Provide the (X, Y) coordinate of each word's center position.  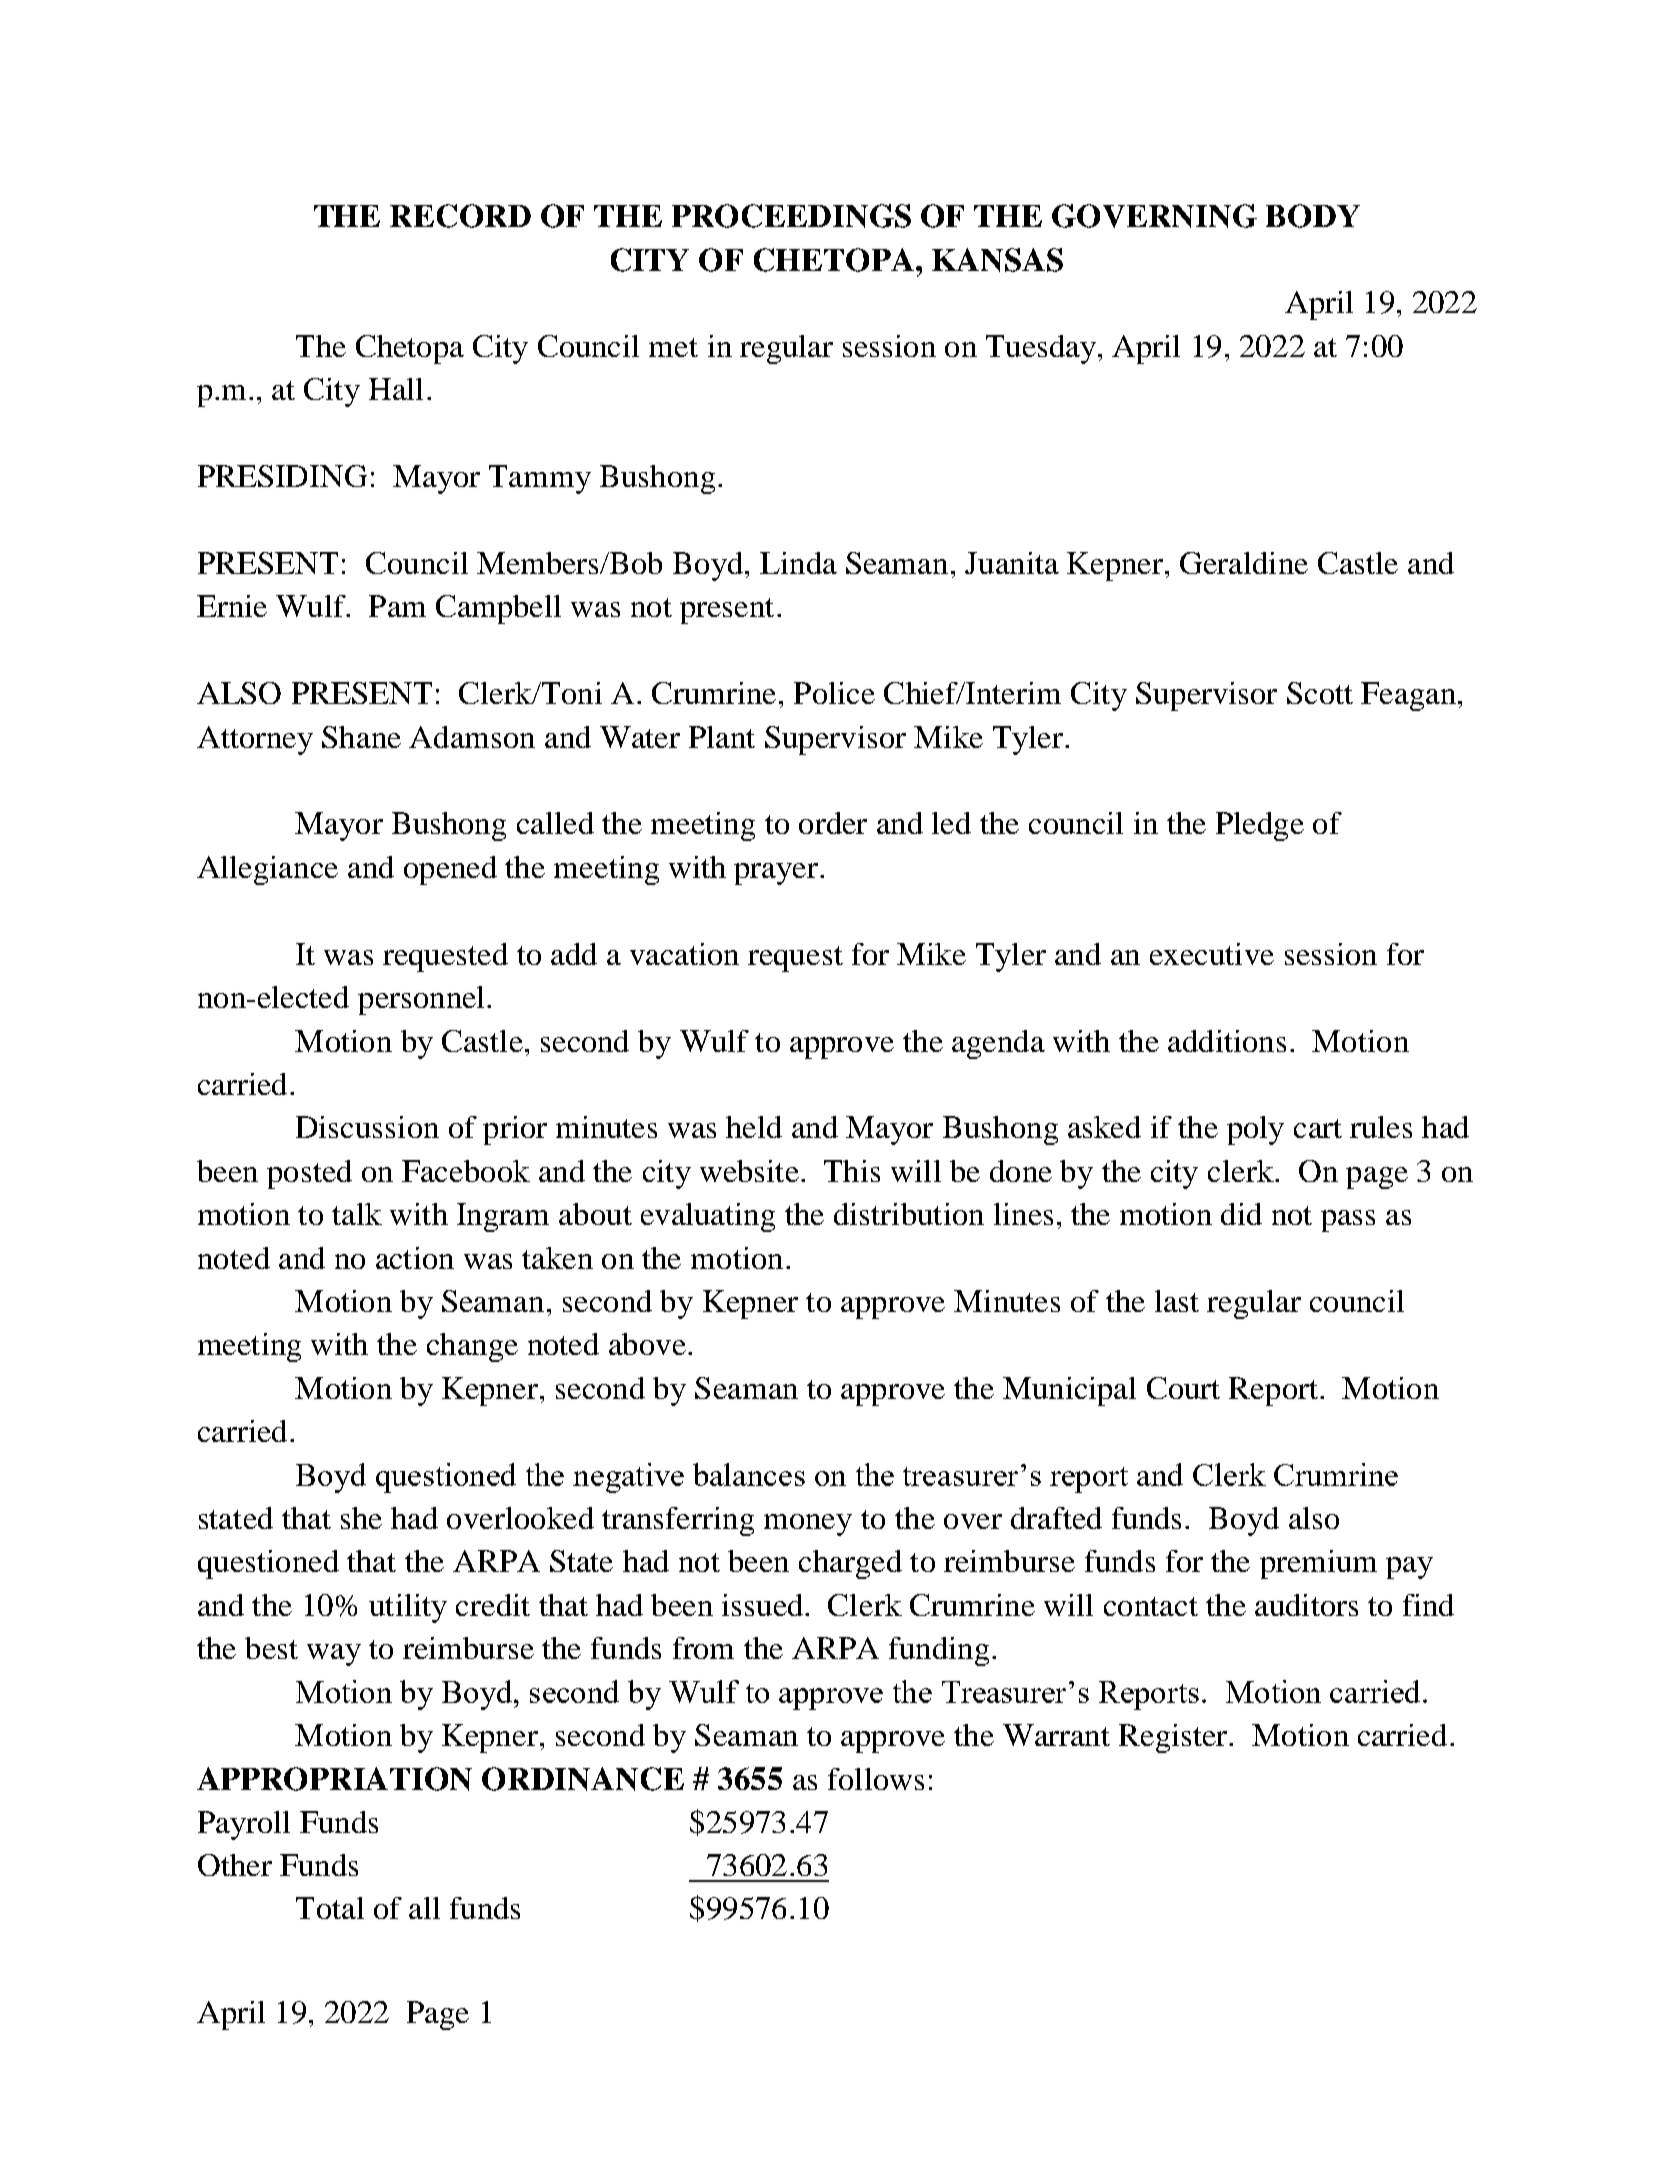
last (1177, 1301)
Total (330, 1908)
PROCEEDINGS (791, 216)
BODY (1313, 216)
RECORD (460, 216)
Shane (361, 737)
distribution (909, 1214)
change (472, 1347)
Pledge (1260, 826)
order (833, 823)
